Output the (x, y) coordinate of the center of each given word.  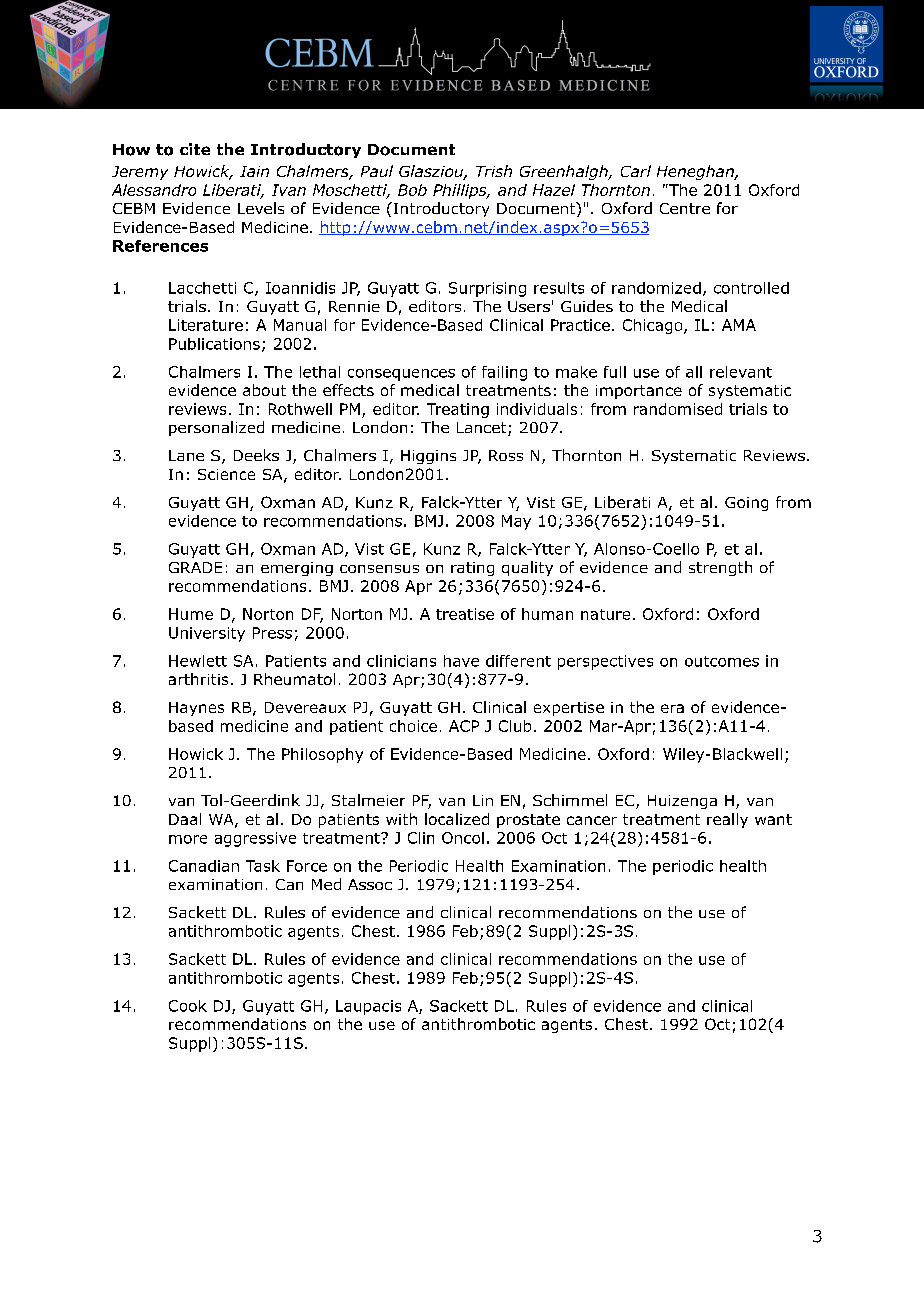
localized (457, 819)
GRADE (195, 567)
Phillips (461, 191)
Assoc (370, 884)
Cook (188, 1006)
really (727, 820)
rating (472, 569)
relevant (741, 372)
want (773, 819)
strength (720, 568)
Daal (185, 819)
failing (504, 373)
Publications (214, 344)
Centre (685, 208)
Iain (254, 171)
